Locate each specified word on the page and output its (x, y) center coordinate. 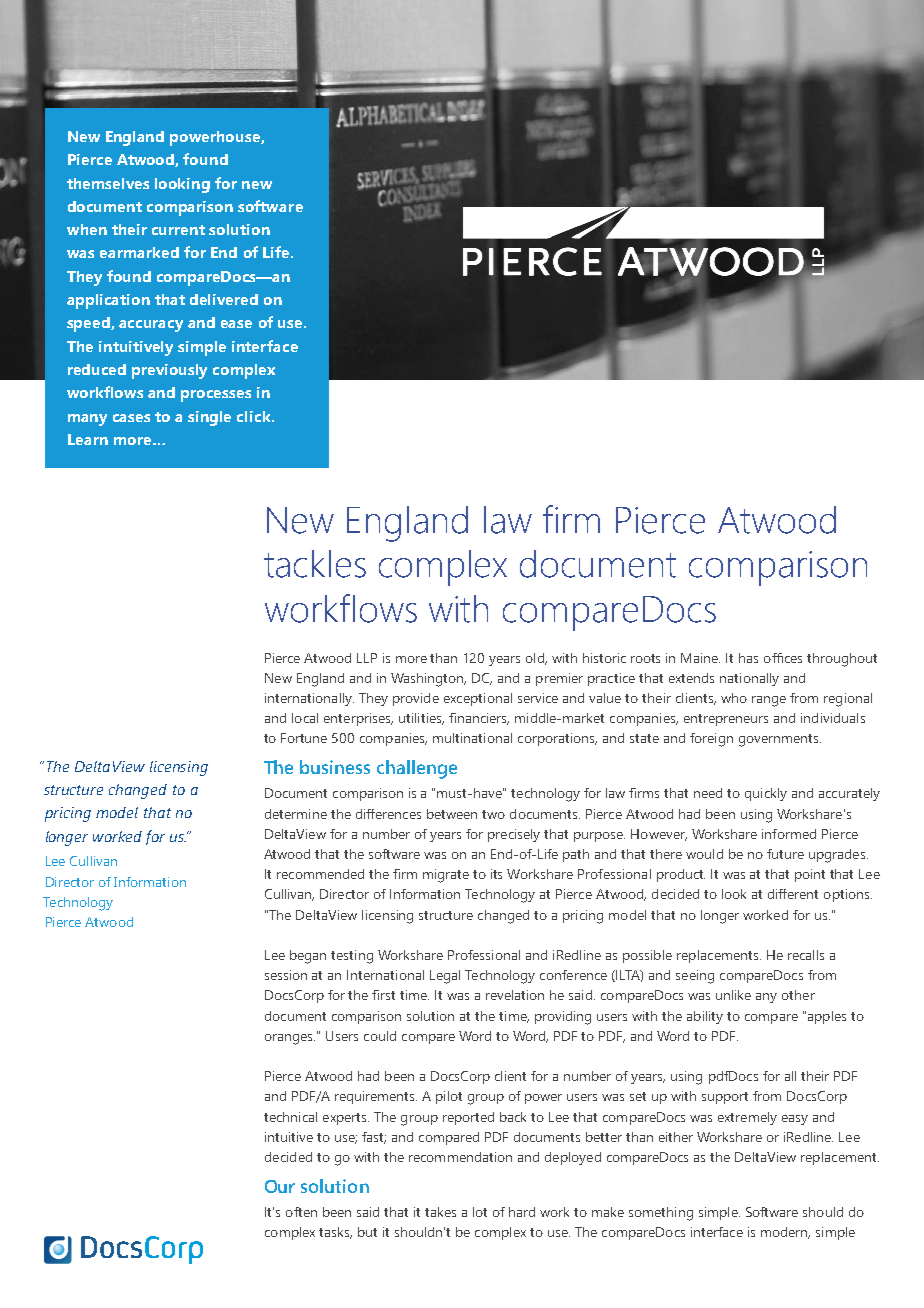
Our (280, 1186)
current (178, 230)
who (734, 698)
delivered (224, 299)
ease (236, 324)
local (305, 718)
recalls (806, 955)
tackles (315, 564)
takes (440, 1212)
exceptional (478, 699)
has (748, 658)
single (209, 418)
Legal (445, 977)
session (286, 975)
